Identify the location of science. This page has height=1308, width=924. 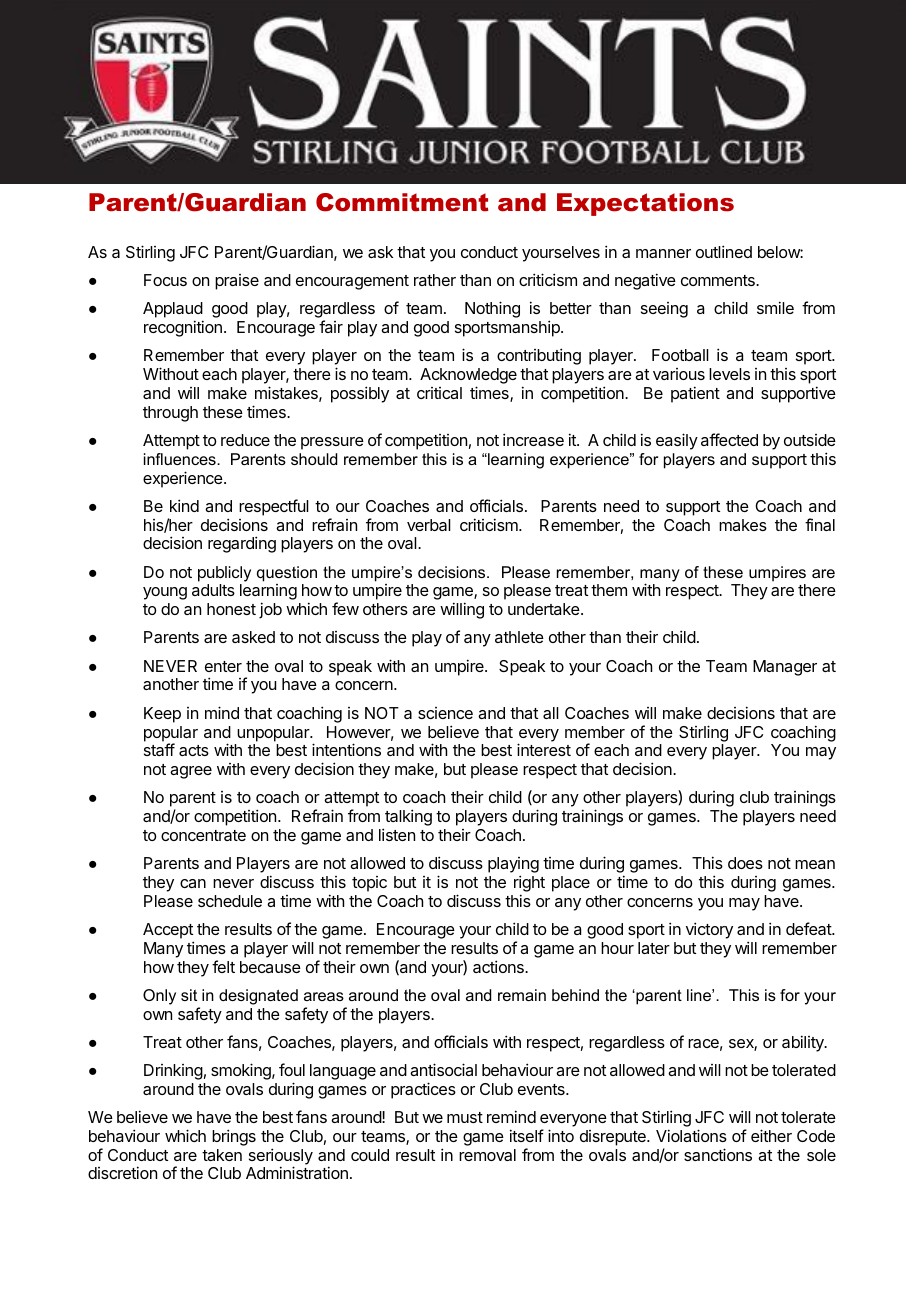
(445, 713).
